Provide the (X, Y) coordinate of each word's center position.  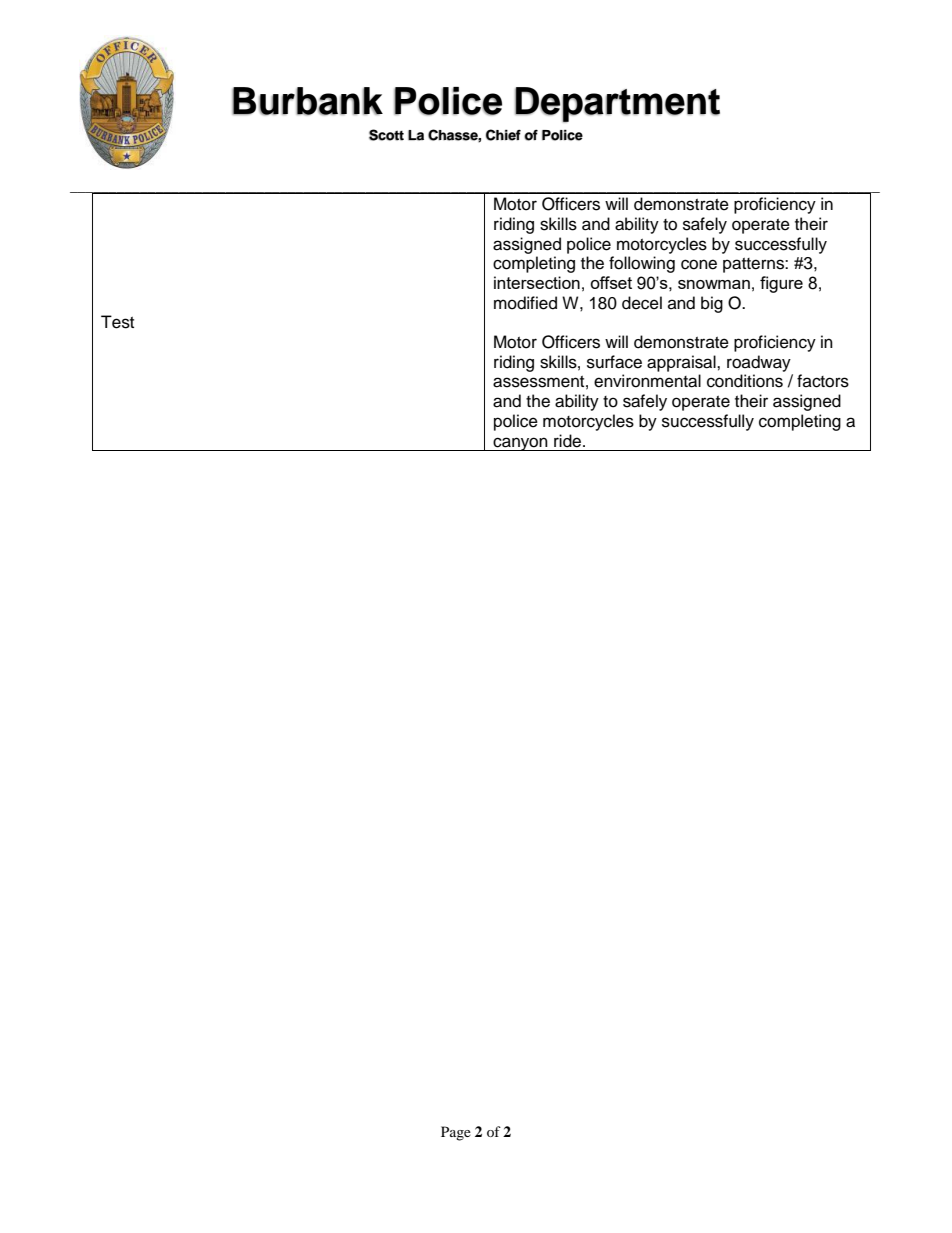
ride (569, 441)
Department (617, 105)
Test (117, 322)
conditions (745, 381)
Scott (386, 135)
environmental (647, 381)
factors (823, 381)
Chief (503, 135)
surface (614, 362)
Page (456, 1133)
